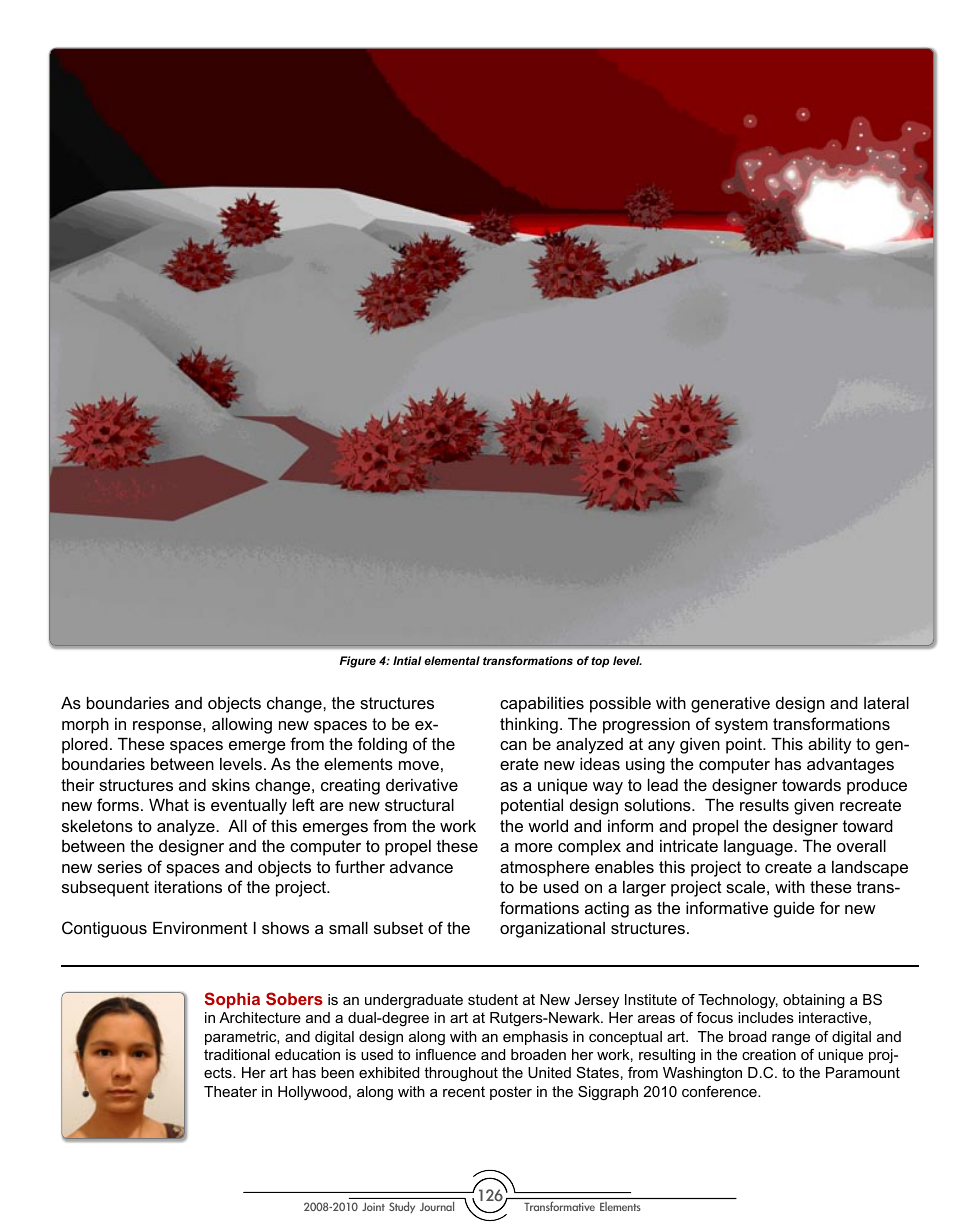 The width and height of the screenshot is (980, 1226). Describe the element at coordinates (373, 1207) in the screenshot. I see `Joint` at that location.
